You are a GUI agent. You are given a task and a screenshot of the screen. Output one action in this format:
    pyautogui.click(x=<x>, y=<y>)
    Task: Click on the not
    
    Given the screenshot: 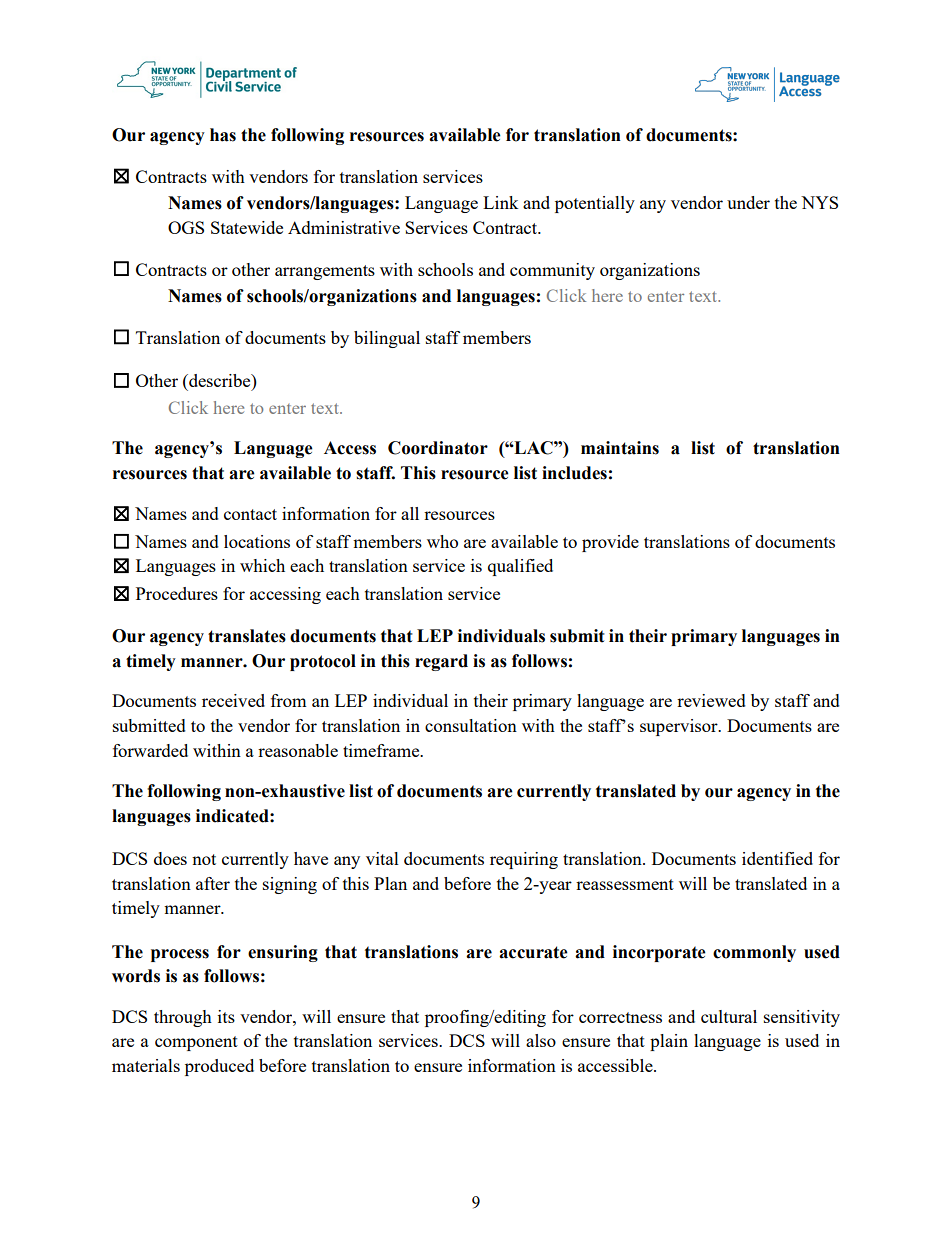 What is the action you would take?
    pyautogui.click(x=204, y=859)
